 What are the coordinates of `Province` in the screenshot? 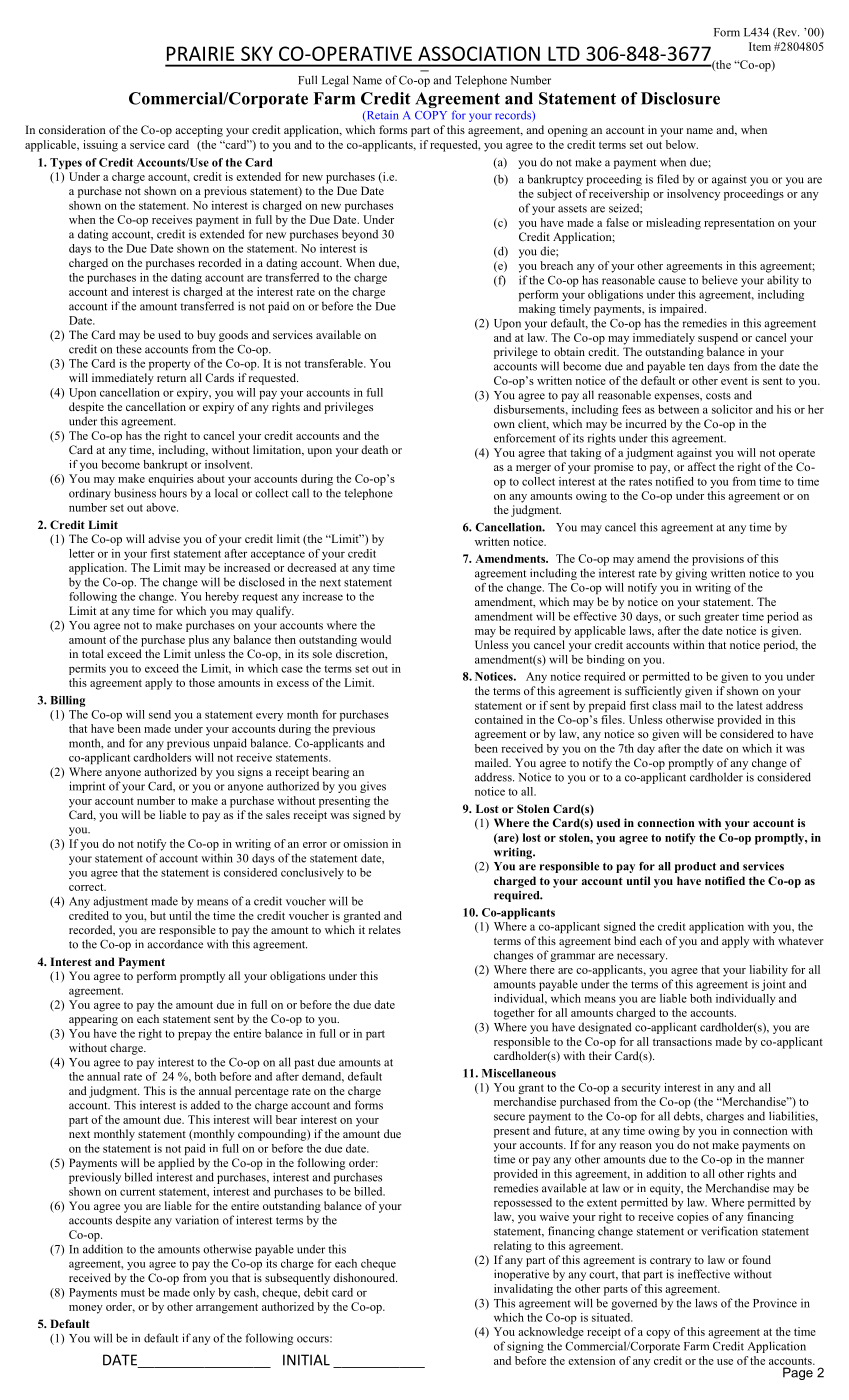 It's located at (775, 1303).
